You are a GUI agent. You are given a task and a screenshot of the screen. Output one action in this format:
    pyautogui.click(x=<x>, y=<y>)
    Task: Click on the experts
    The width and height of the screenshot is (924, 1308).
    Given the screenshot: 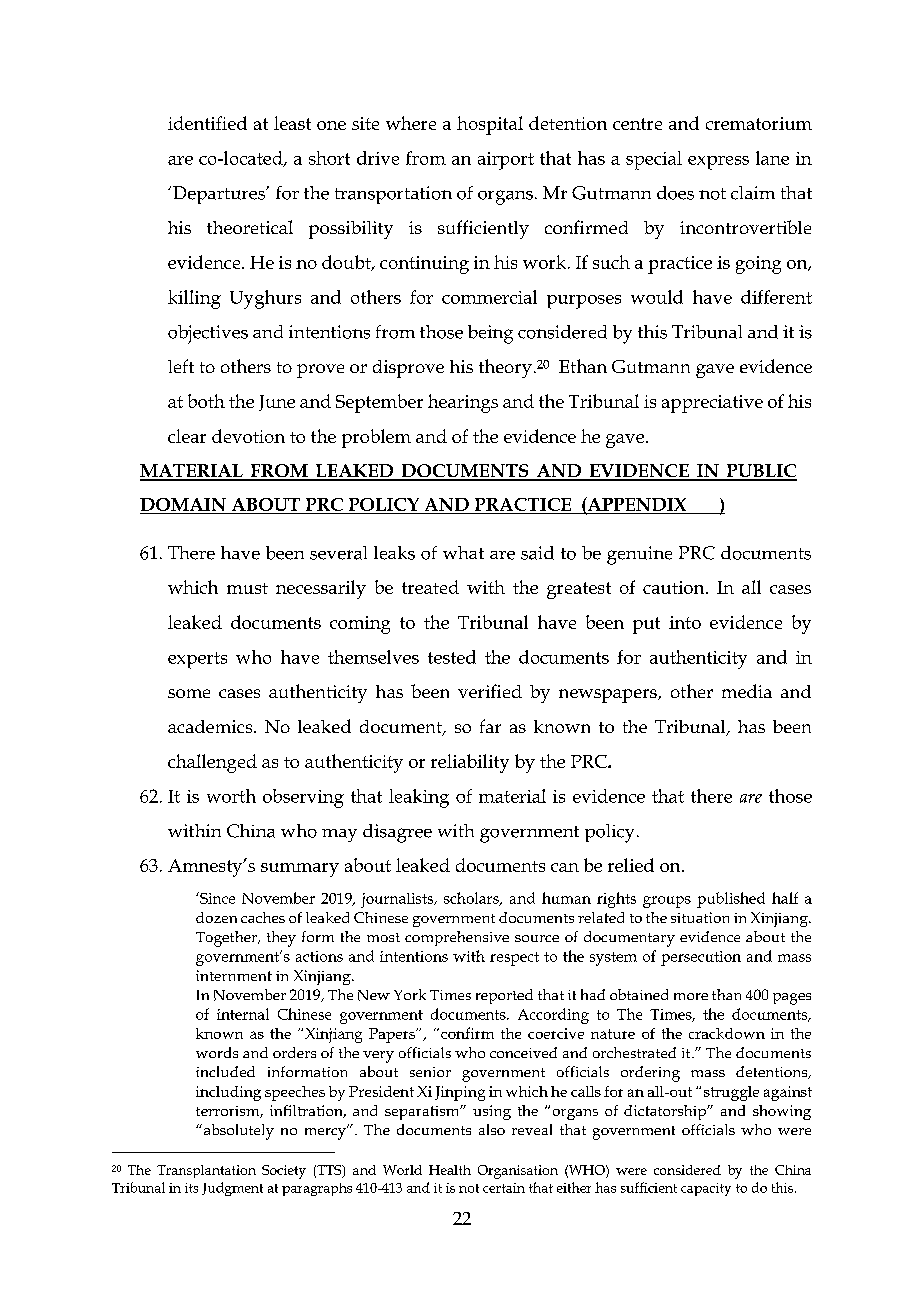 What is the action you would take?
    pyautogui.click(x=197, y=660)
